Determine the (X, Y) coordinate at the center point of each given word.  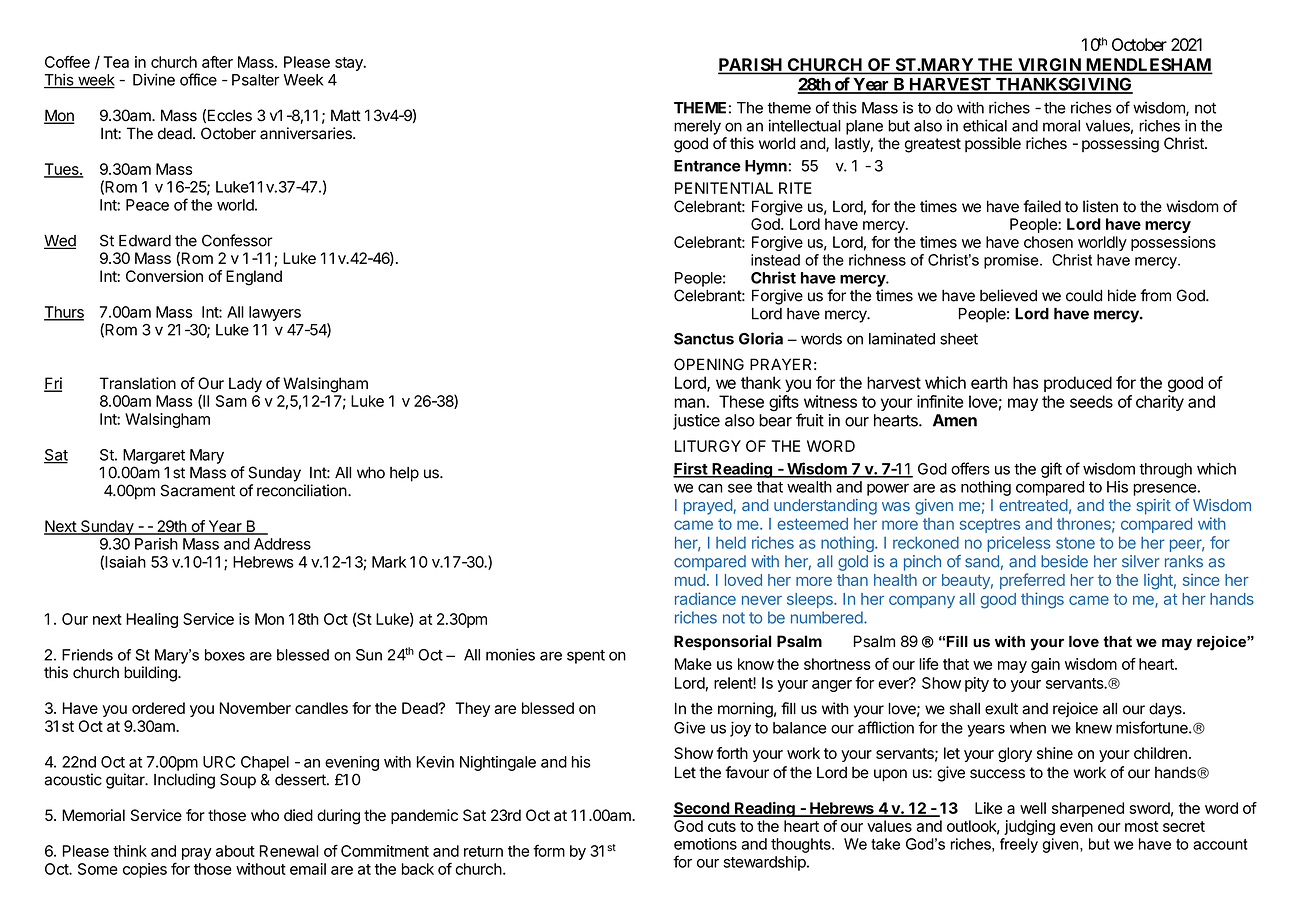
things (1042, 600)
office (198, 79)
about (235, 851)
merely (697, 127)
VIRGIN (1049, 66)
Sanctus (704, 339)
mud (690, 580)
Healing (152, 620)
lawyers (275, 313)
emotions (705, 844)
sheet (959, 339)
